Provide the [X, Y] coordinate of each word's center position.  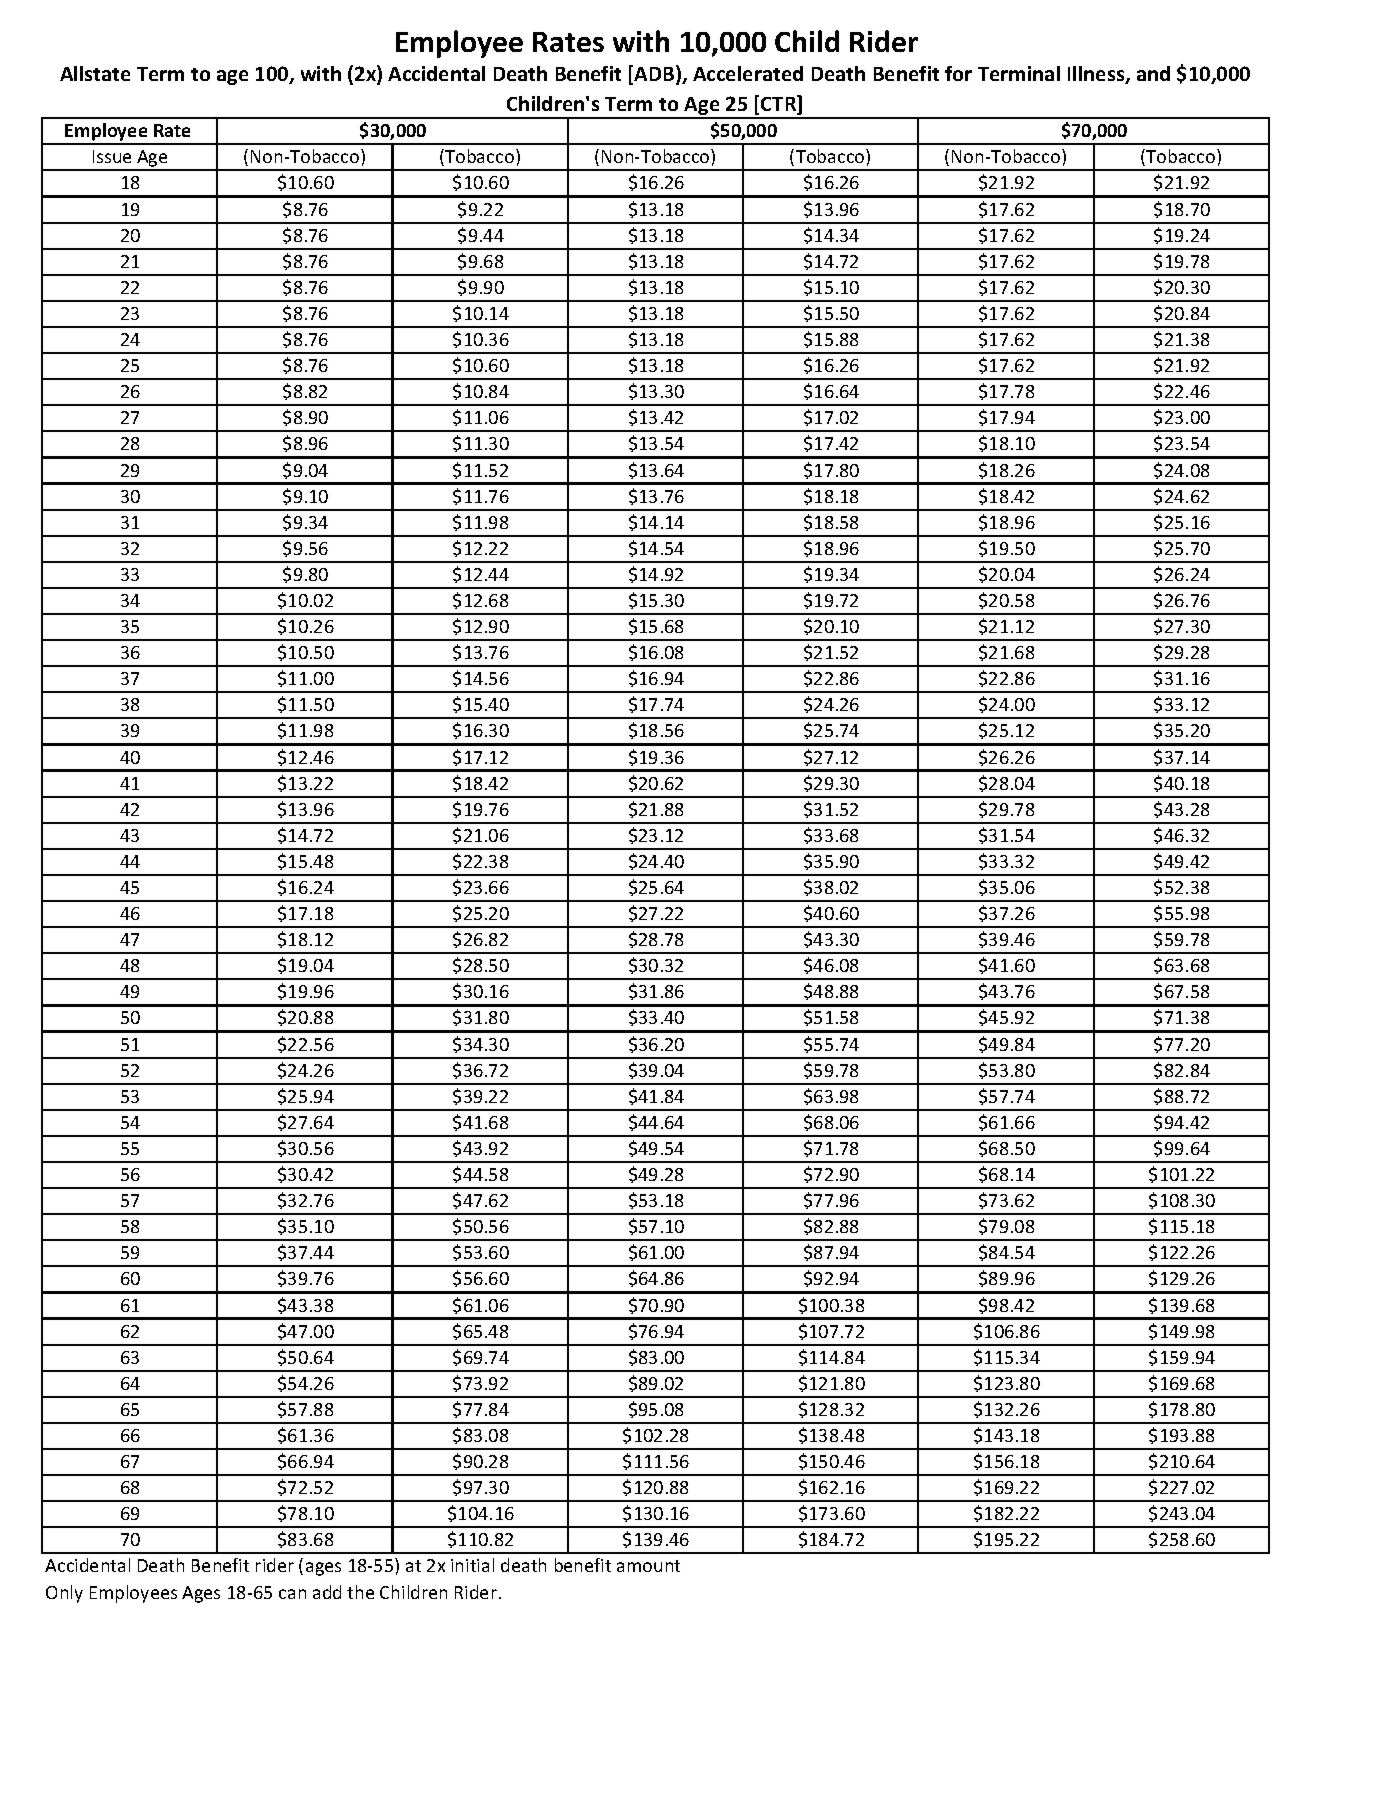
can [292, 1594]
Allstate [95, 73]
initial [472, 1565]
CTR [780, 104]
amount [648, 1566]
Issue [112, 156]
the [360, 1592]
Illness [1097, 75]
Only [64, 1594]
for [958, 73]
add [327, 1592]
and [1153, 73]
